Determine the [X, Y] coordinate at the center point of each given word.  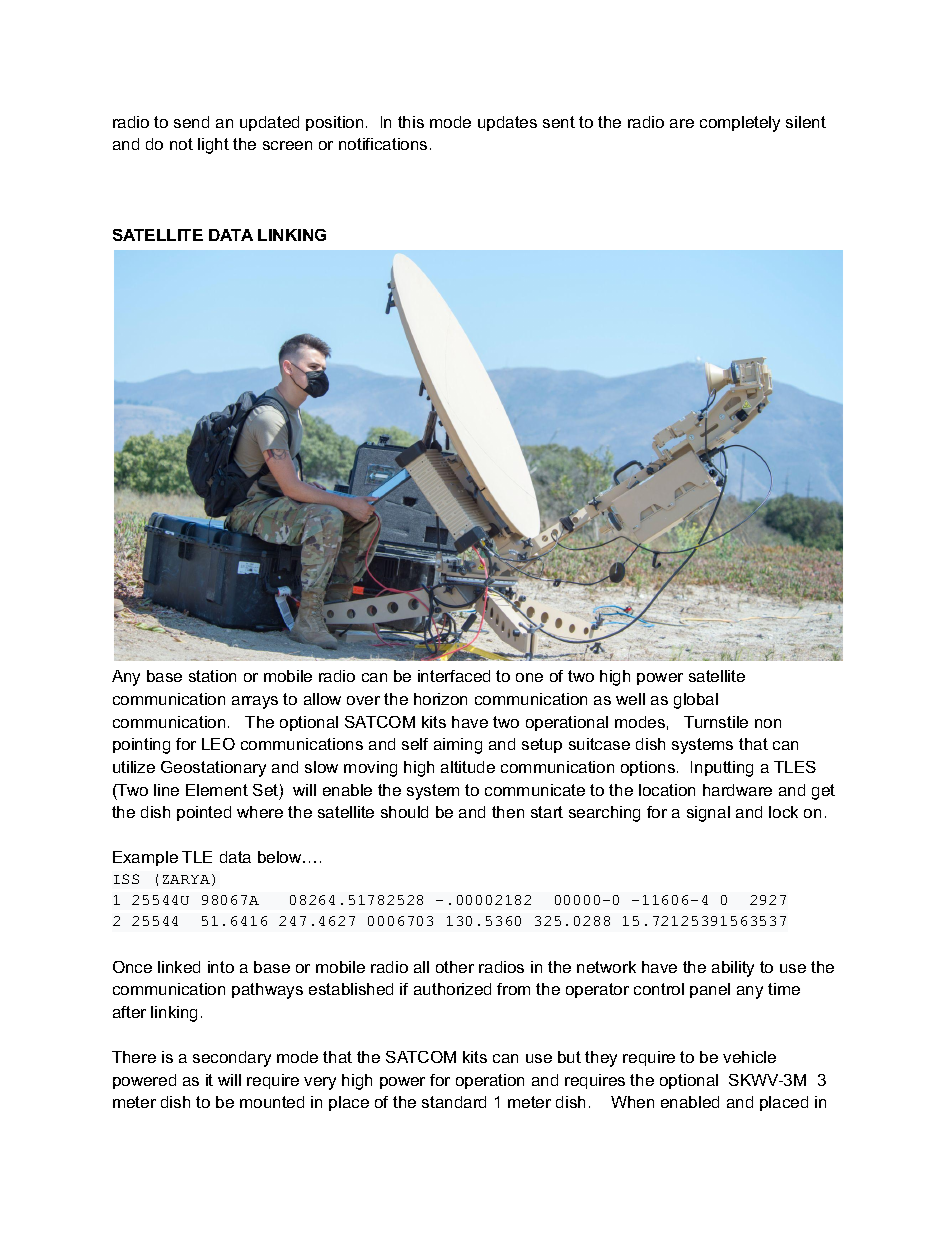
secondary [232, 1059]
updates [507, 123]
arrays [255, 702]
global [696, 701]
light [213, 146]
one [529, 677]
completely [740, 124]
